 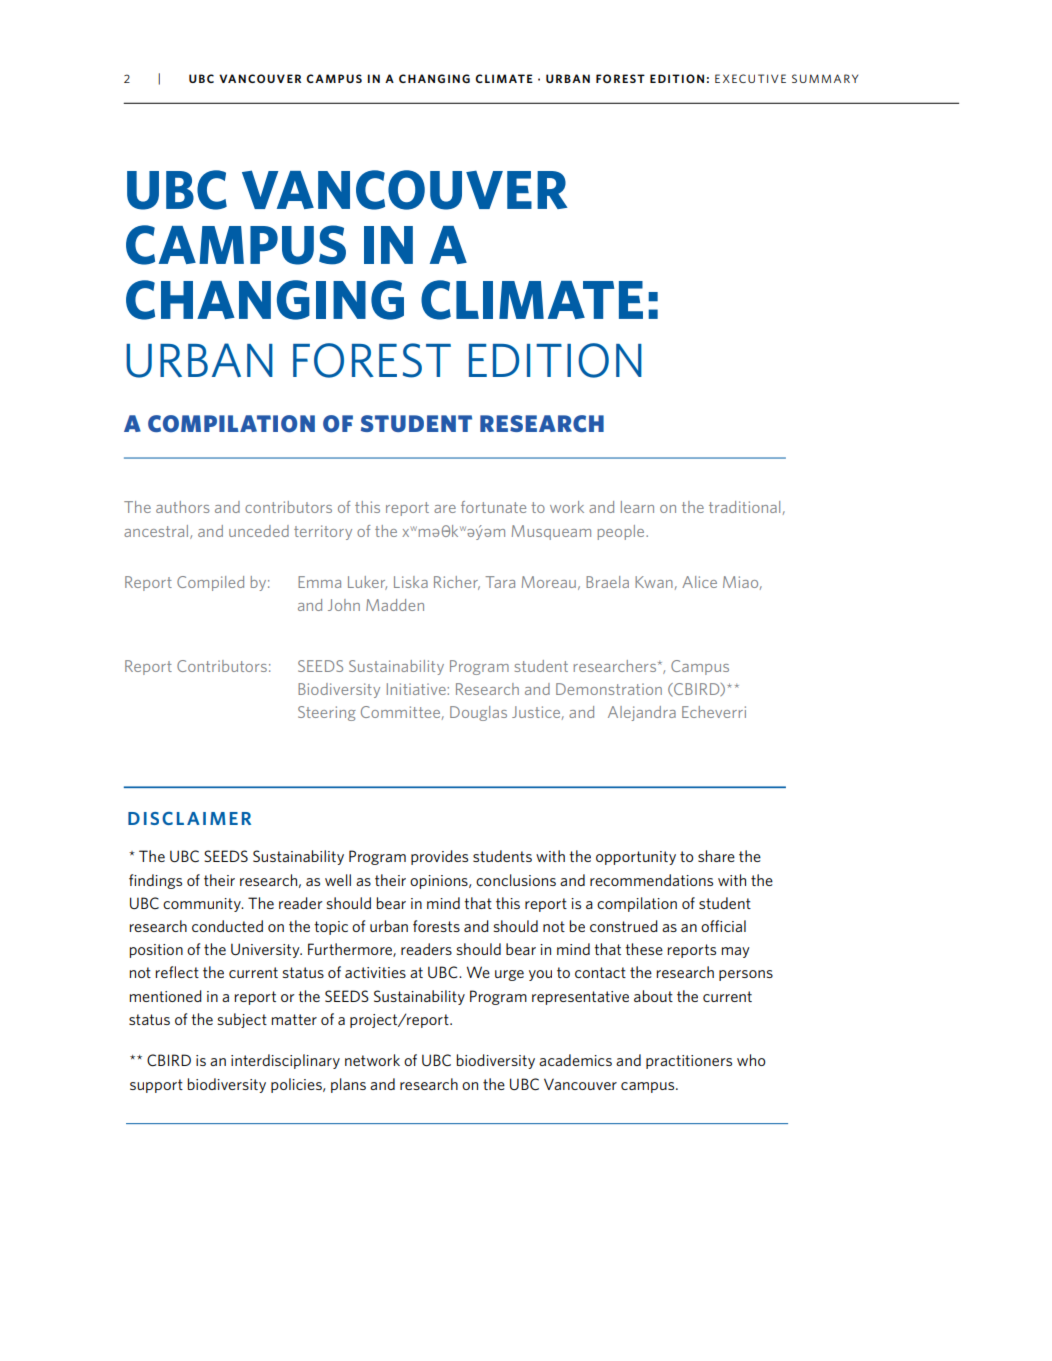 What do you see at coordinates (493, 507) in the screenshot?
I see `fortunate` at bounding box center [493, 507].
